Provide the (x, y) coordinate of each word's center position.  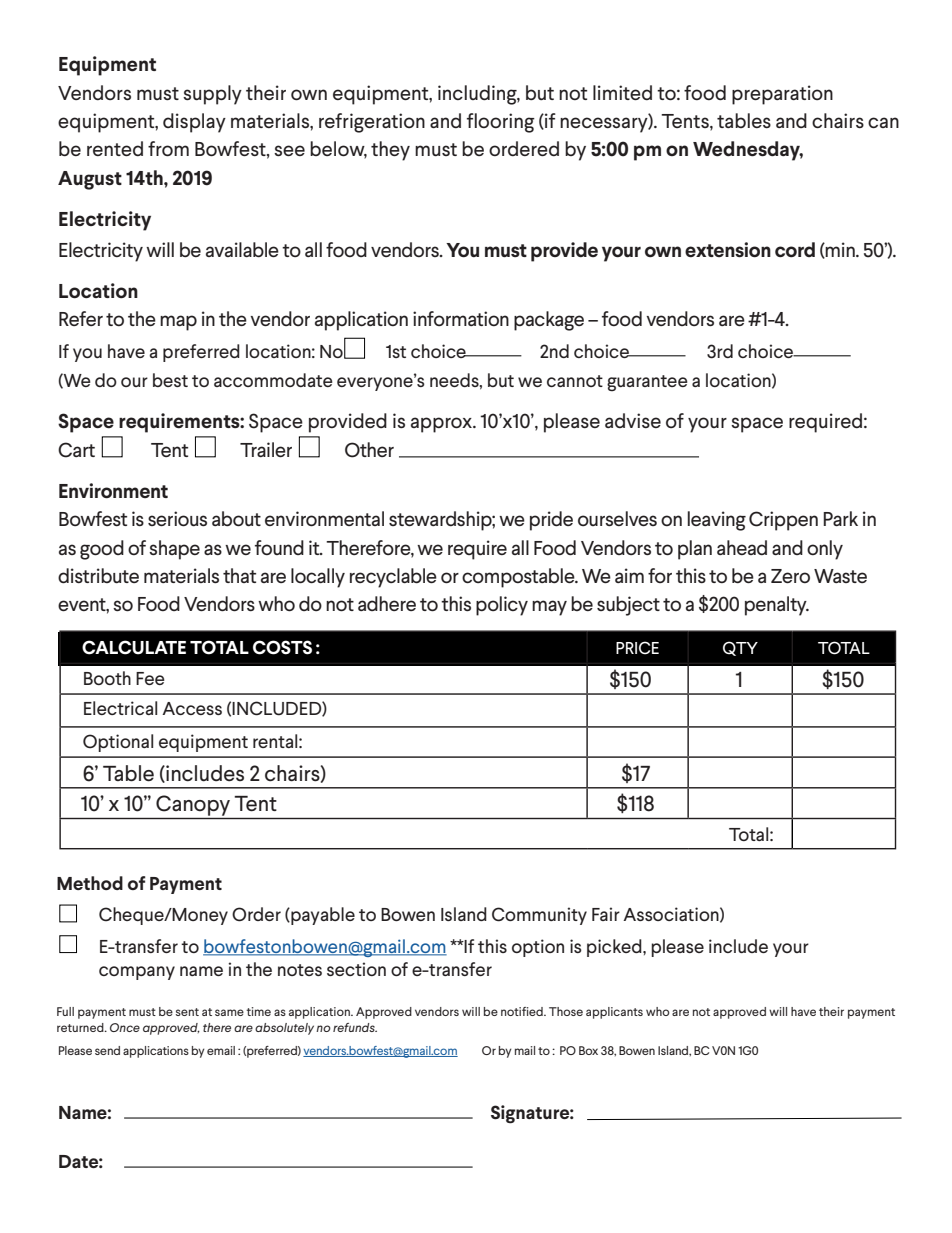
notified (523, 1011)
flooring (501, 123)
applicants (614, 1013)
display (194, 123)
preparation (782, 95)
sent (187, 1012)
